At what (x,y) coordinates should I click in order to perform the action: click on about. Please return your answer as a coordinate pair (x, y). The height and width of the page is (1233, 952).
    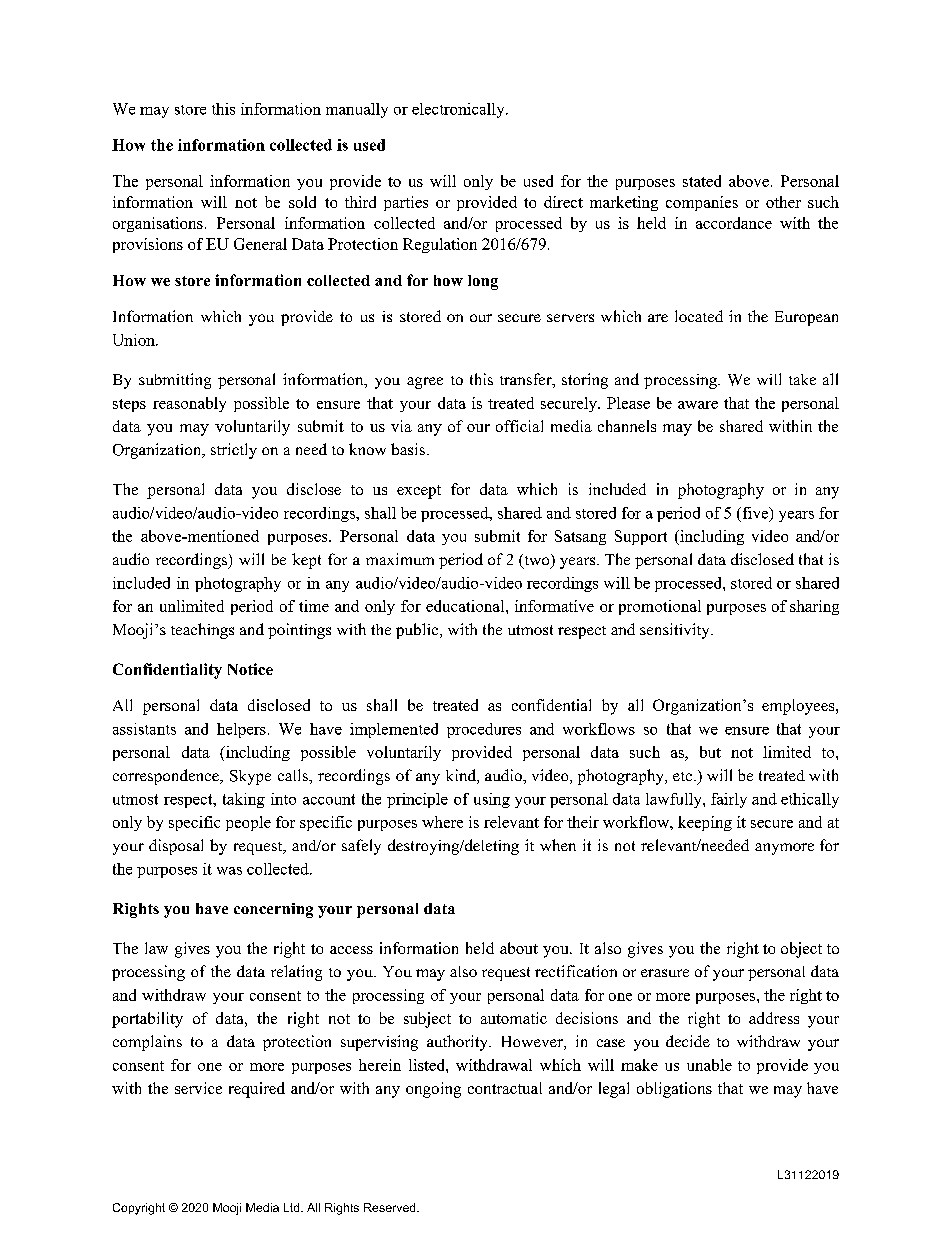
    Looking at the image, I should click on (519, 948).
